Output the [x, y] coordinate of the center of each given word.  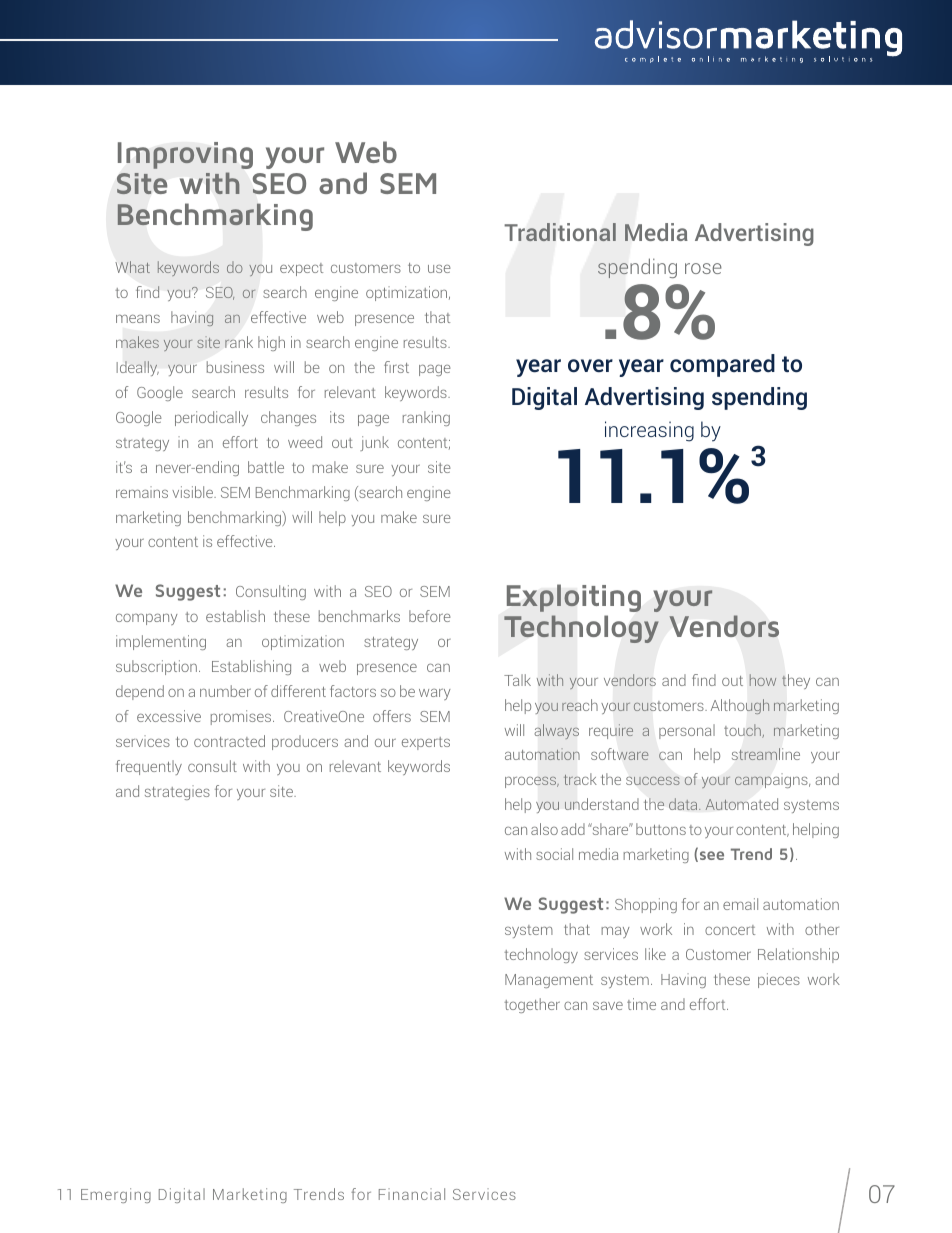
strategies [177, 792]
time [641, 1004]
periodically [211, 418]
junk [374, 443]
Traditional [560, 232]
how [763, 680]
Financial [412, 1194]
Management [549, 981]
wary [435, 694]
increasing [649, 431]
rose [703, 268]
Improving [185, 155]
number [225, 691]
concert [730, 930]
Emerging [116, 1195]
